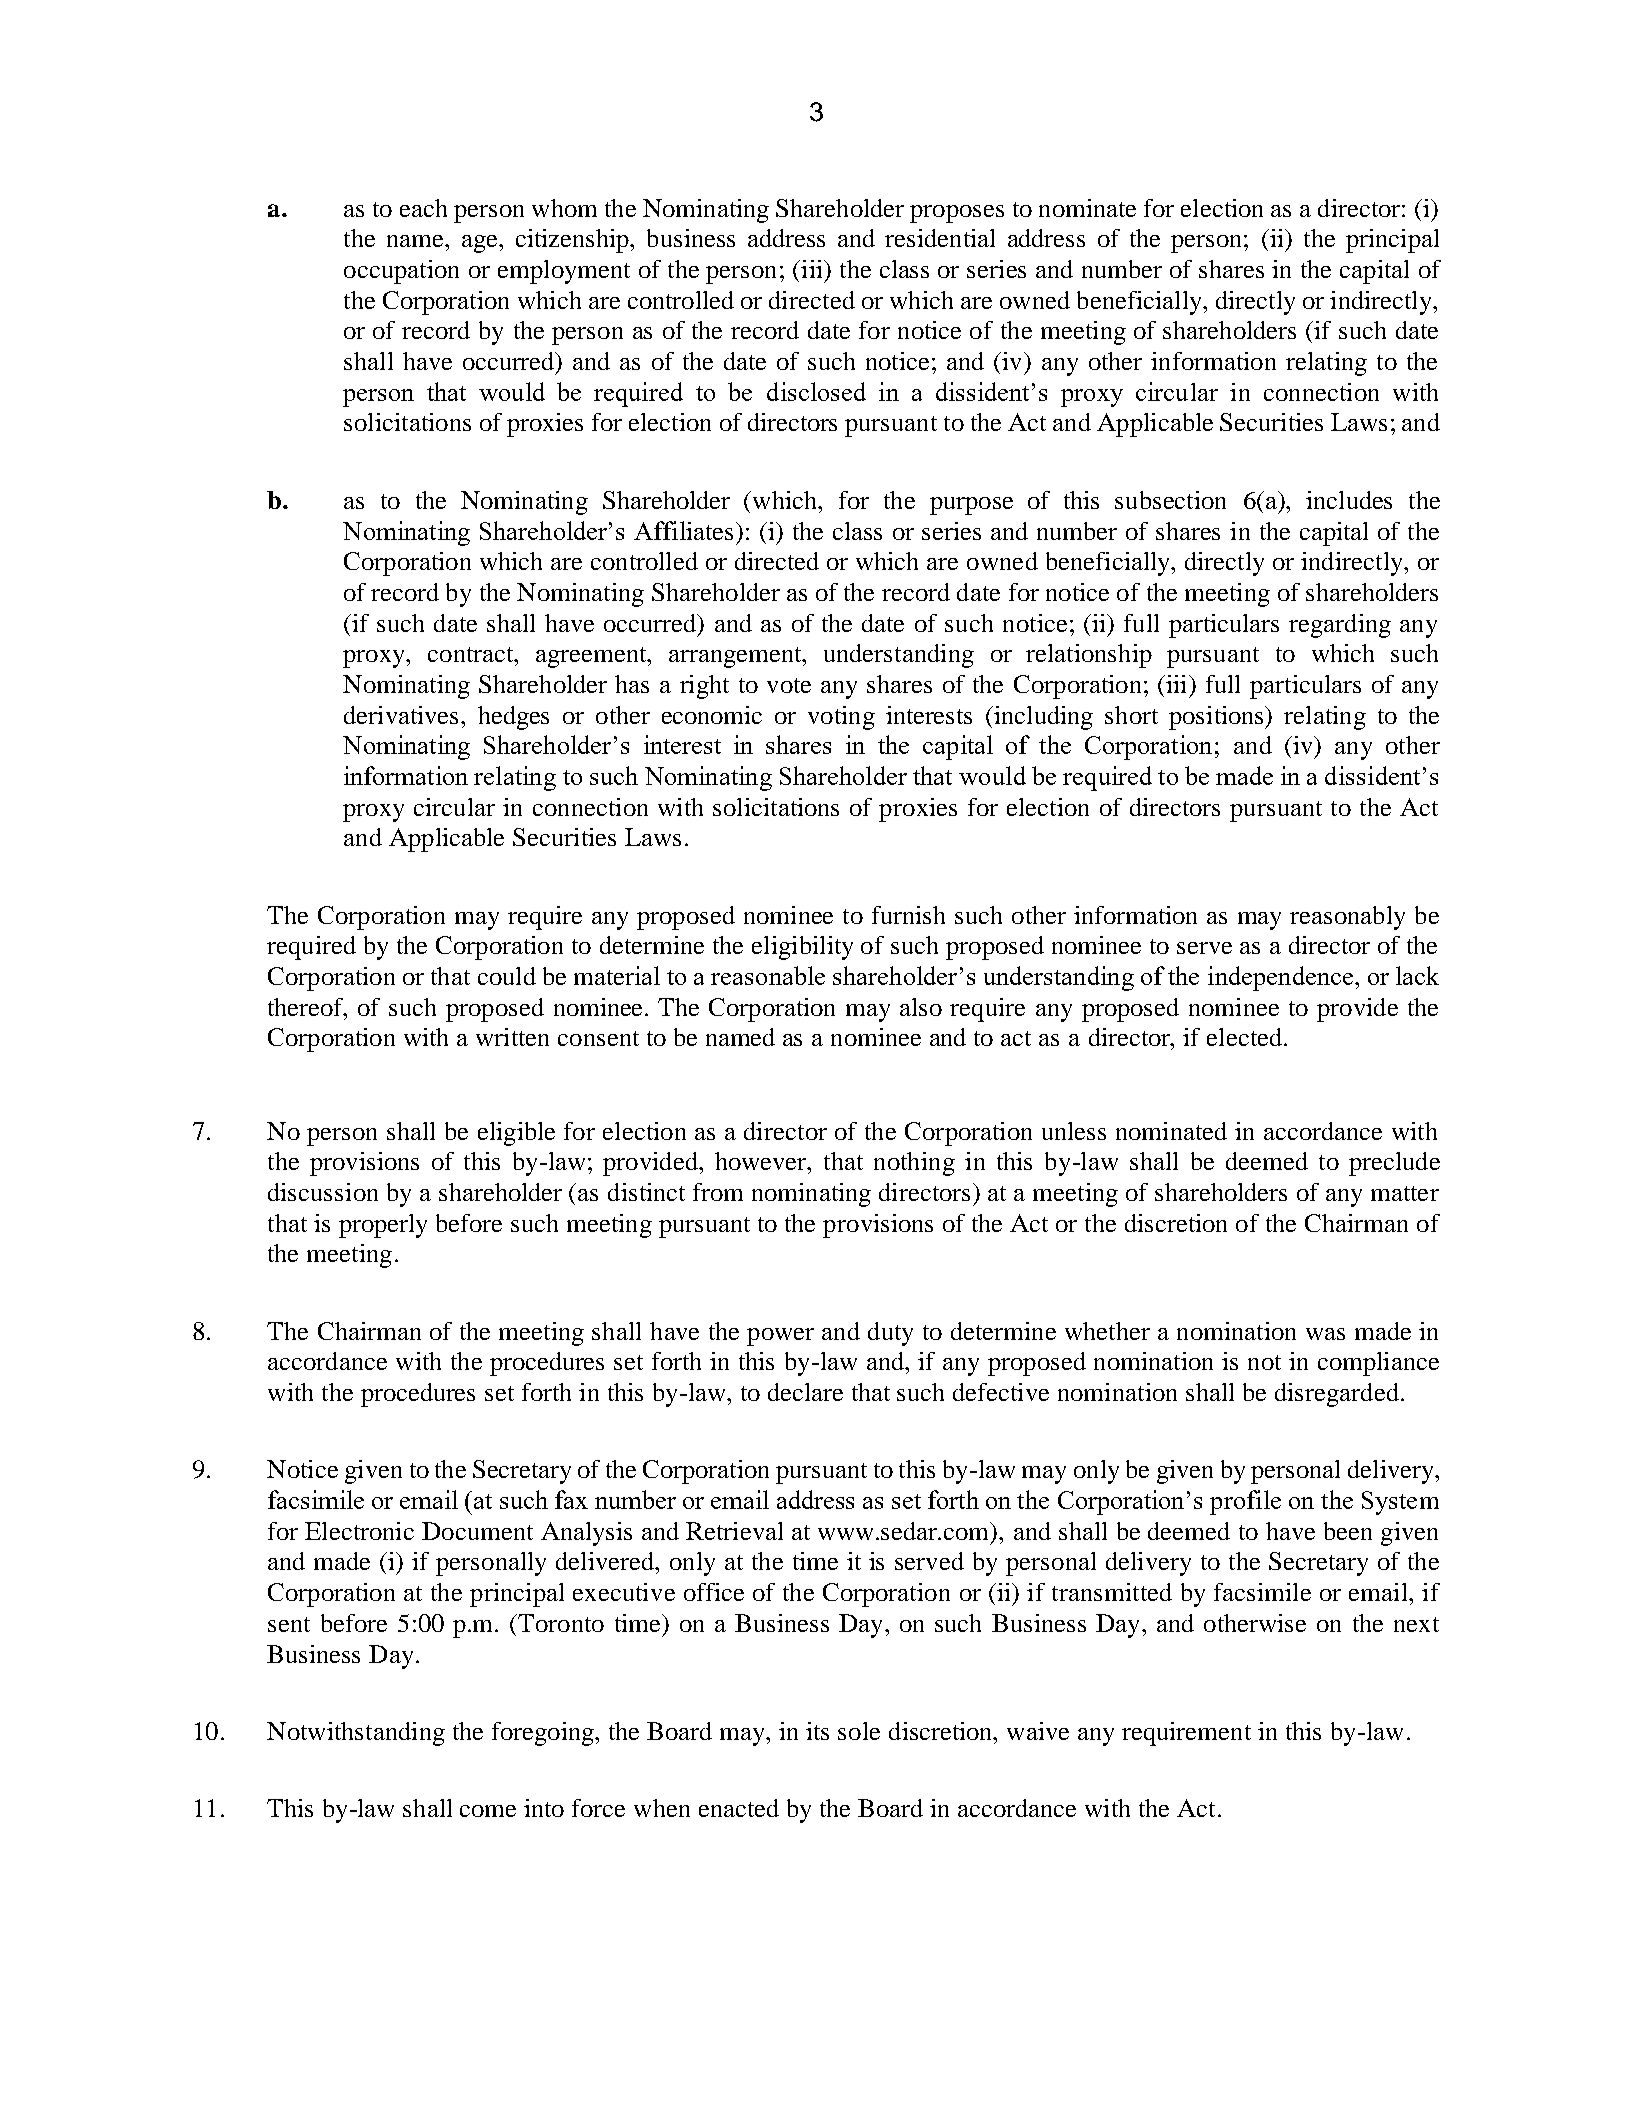 The width and height of the screenshot is (1632, 2112). Describe the element at coordinates (571, 1499) in the screenshot. I see `fax` at that location.
